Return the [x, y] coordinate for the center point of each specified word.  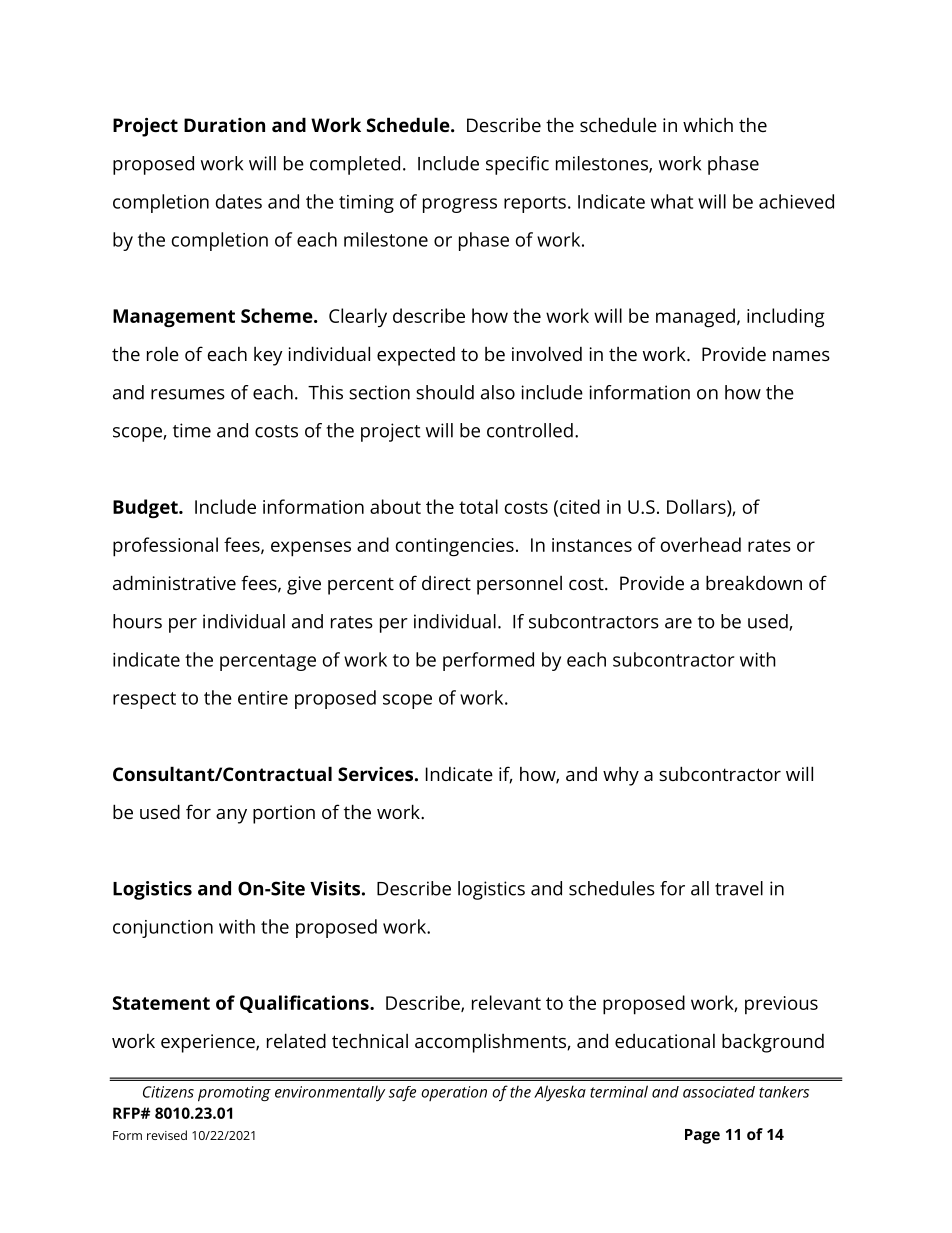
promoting [234, 1094]
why [621, 776]
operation [454, 1093]
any [231, 816]
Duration [224, 125]
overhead [701, 544]
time [192, 430]
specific [517, 165]
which [708, 125]
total [478, 506]
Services [377, 774]
